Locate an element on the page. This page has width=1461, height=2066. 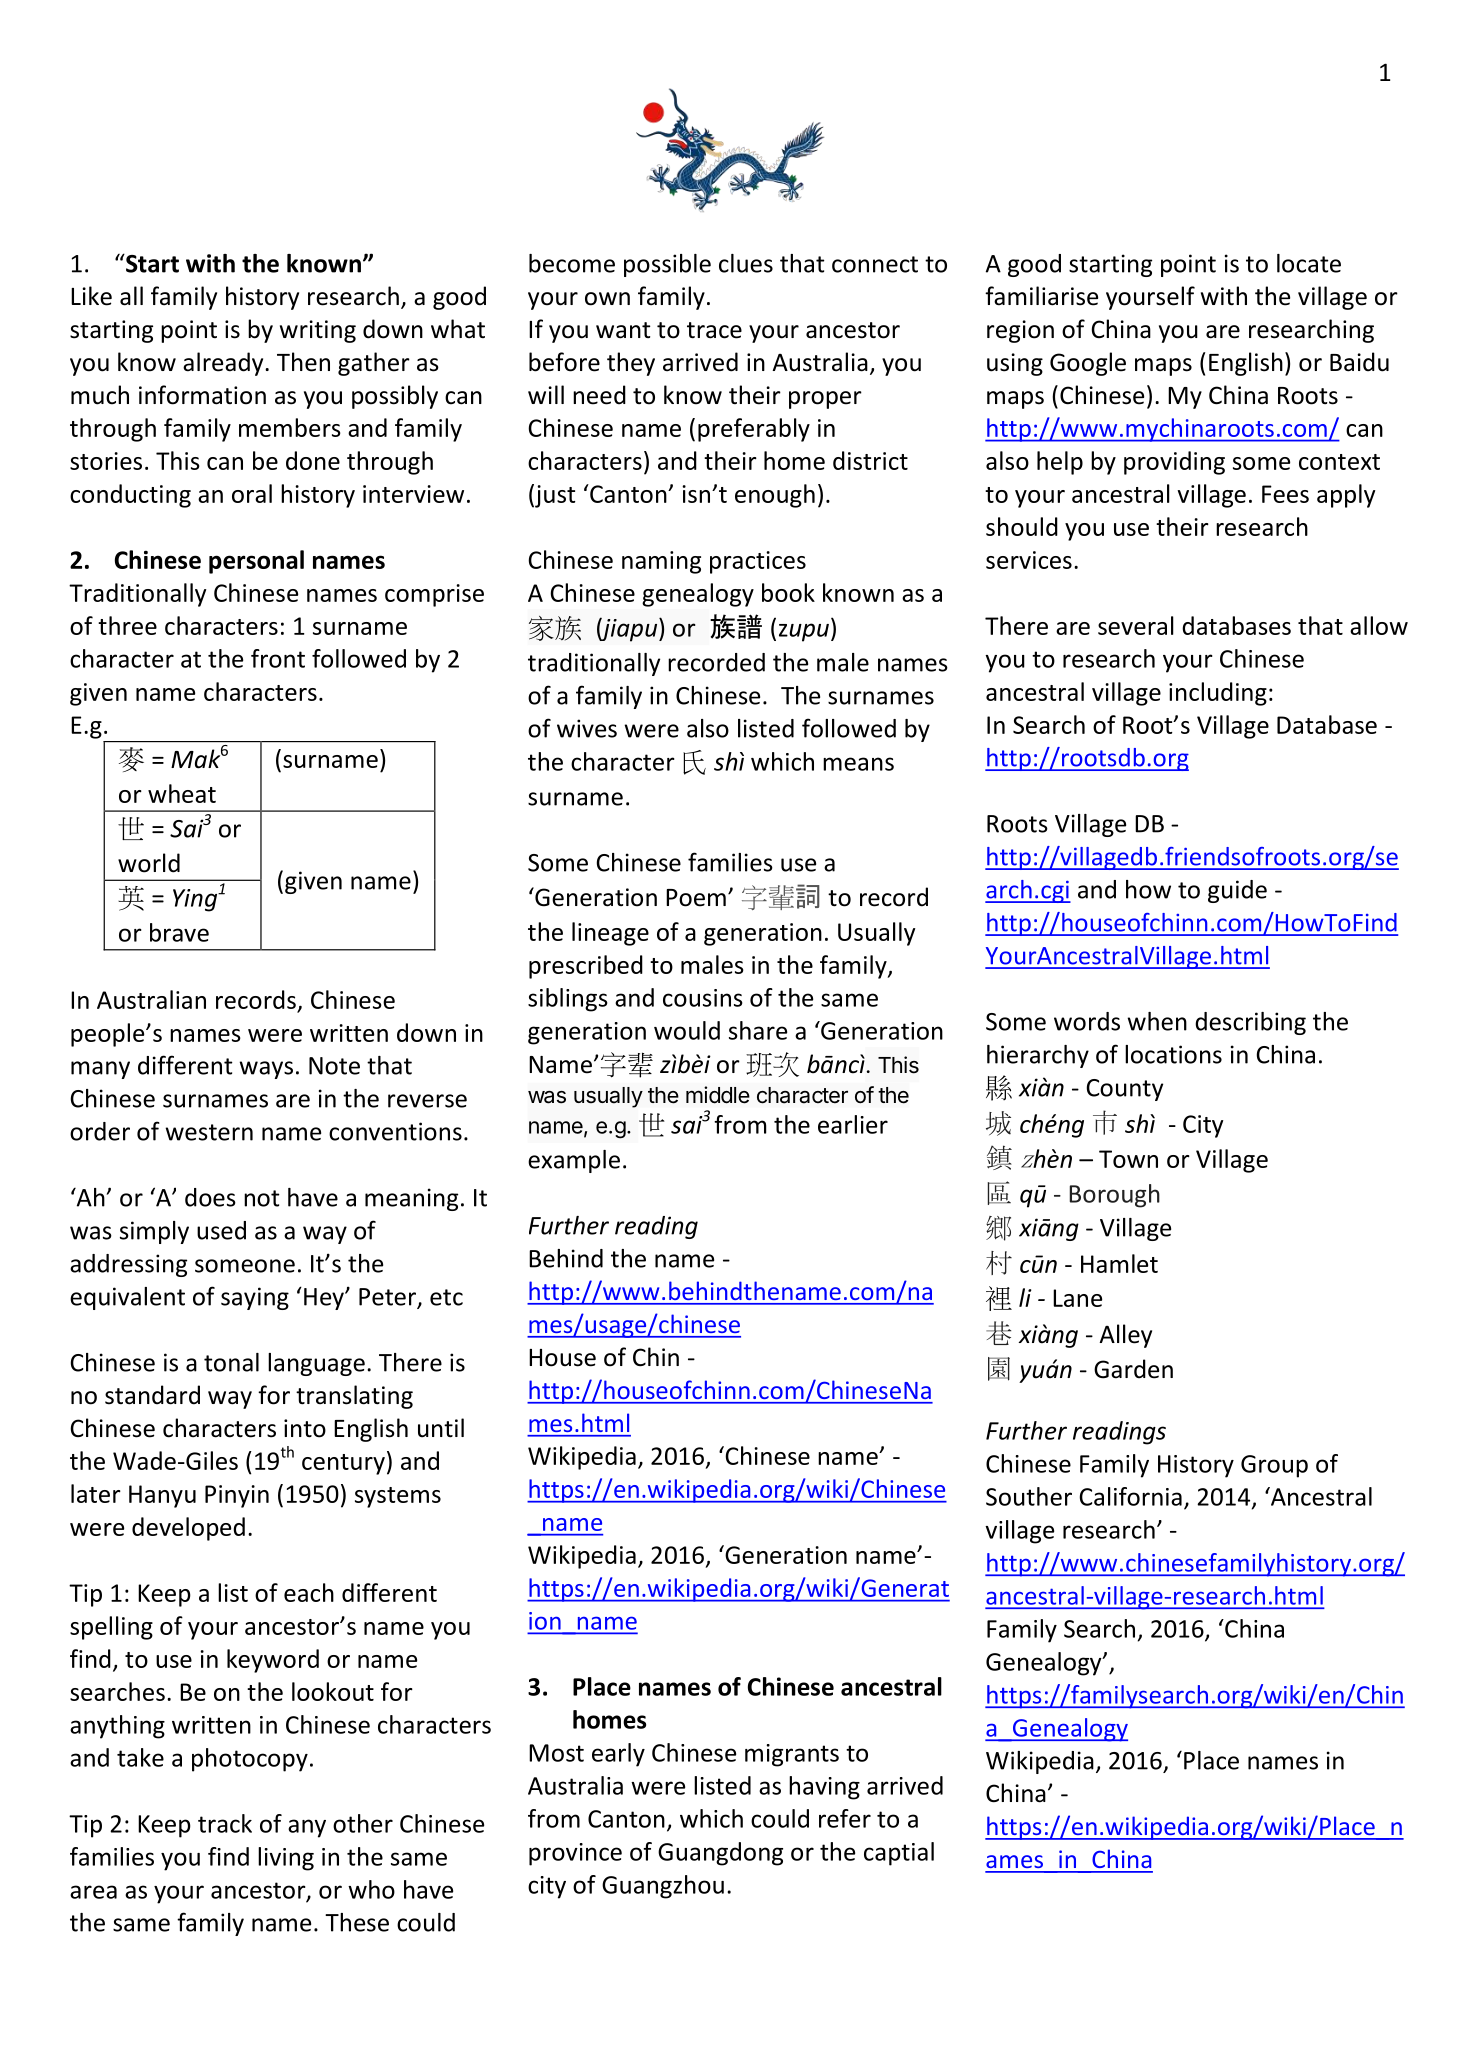
ways is located at coordinates (266, 1070).
